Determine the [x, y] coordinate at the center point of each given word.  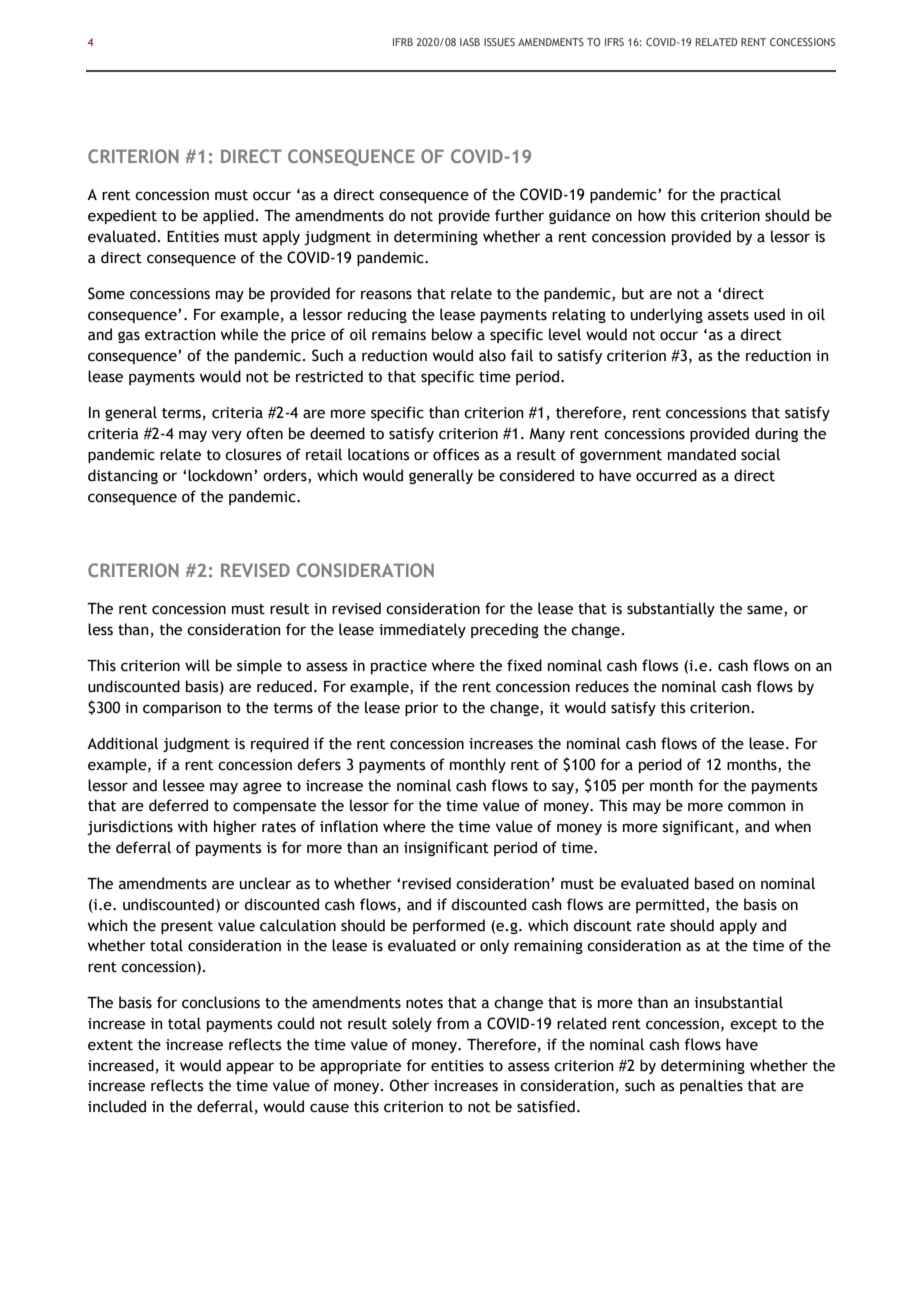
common [757, 807]
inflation [349, 826]
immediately [422, 630]
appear [250, 1068]
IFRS [614, 42]
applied [228, 216]
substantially [671, 609]
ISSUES [499, 42]
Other [409, 1085]
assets [728, 315]
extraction [180, 335]
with [193, 826]
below [452, 334]
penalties [711, 1086]
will [197, 665]
